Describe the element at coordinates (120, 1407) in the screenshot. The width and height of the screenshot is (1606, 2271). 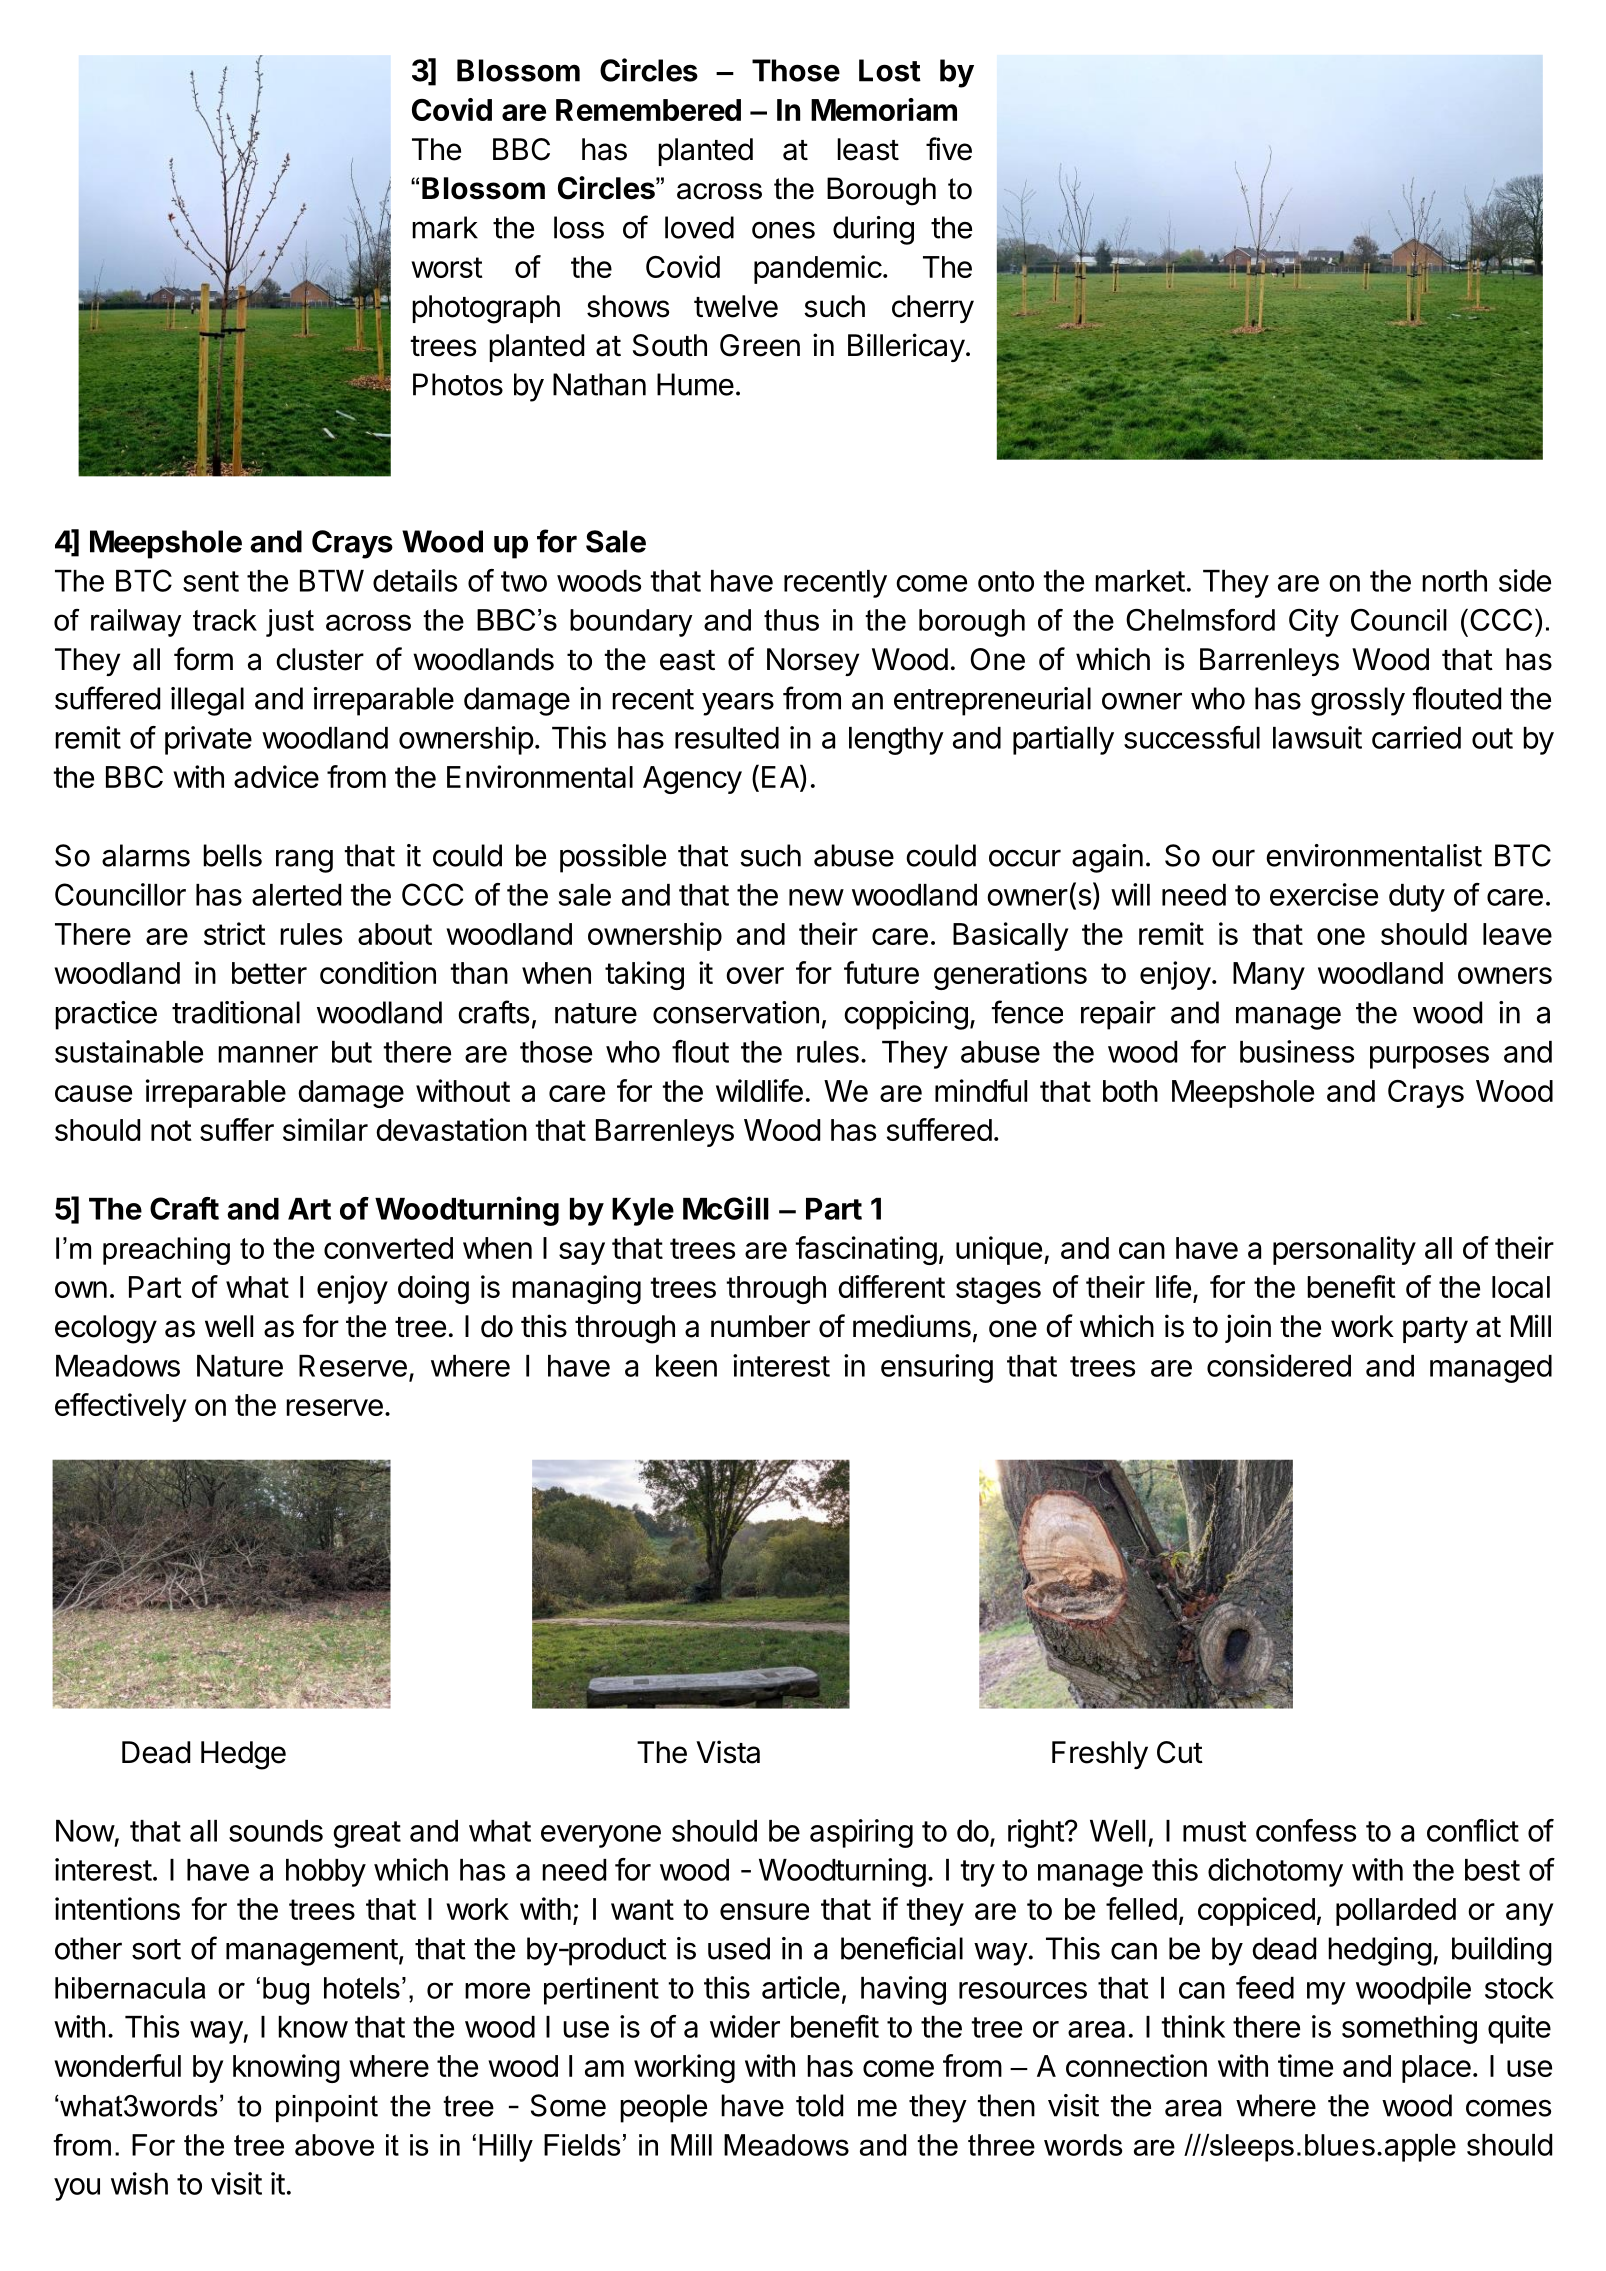
I see `effectively` at that location.
